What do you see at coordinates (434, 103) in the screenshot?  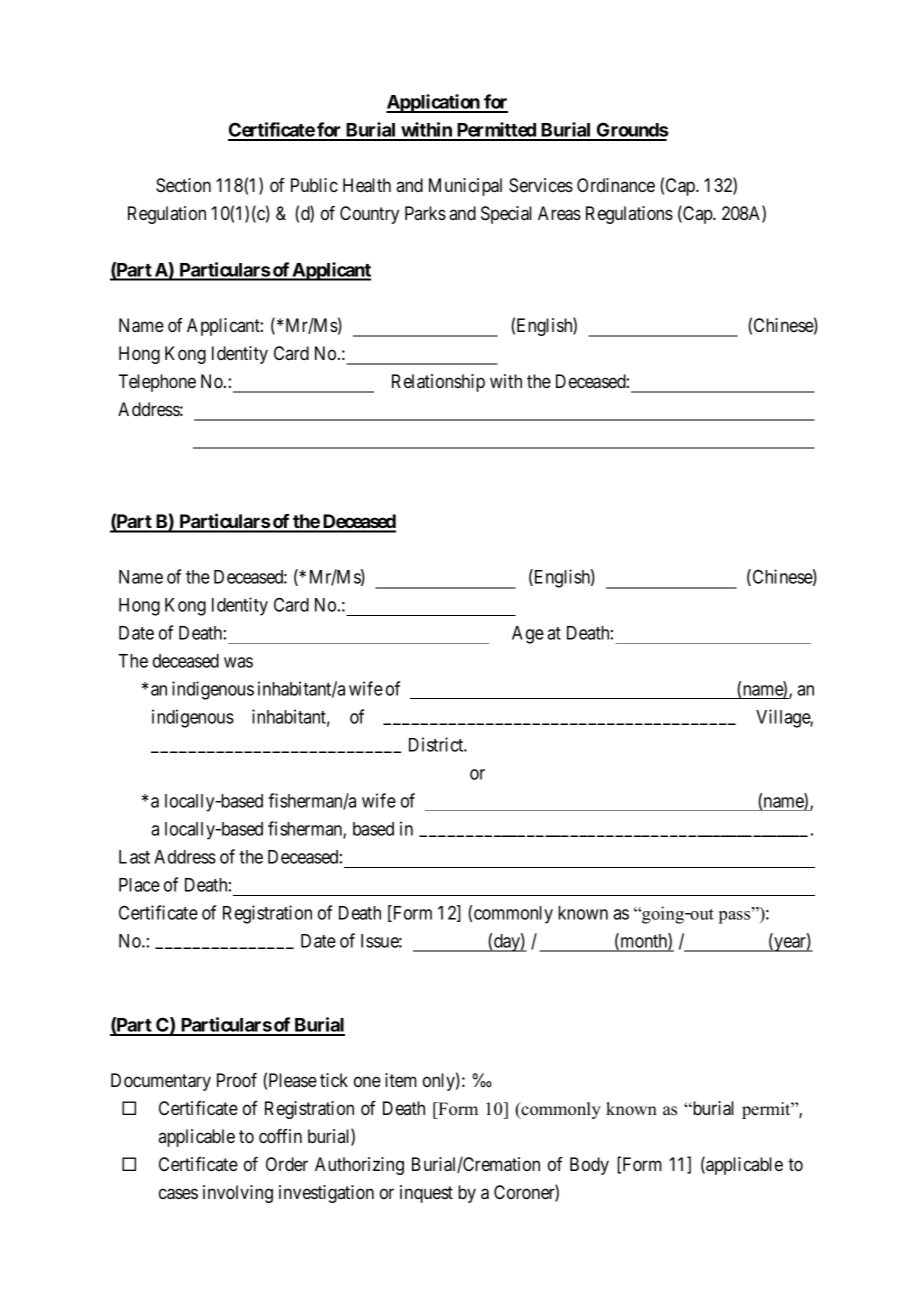 I see `Application` at bounding box center [434, 103].
